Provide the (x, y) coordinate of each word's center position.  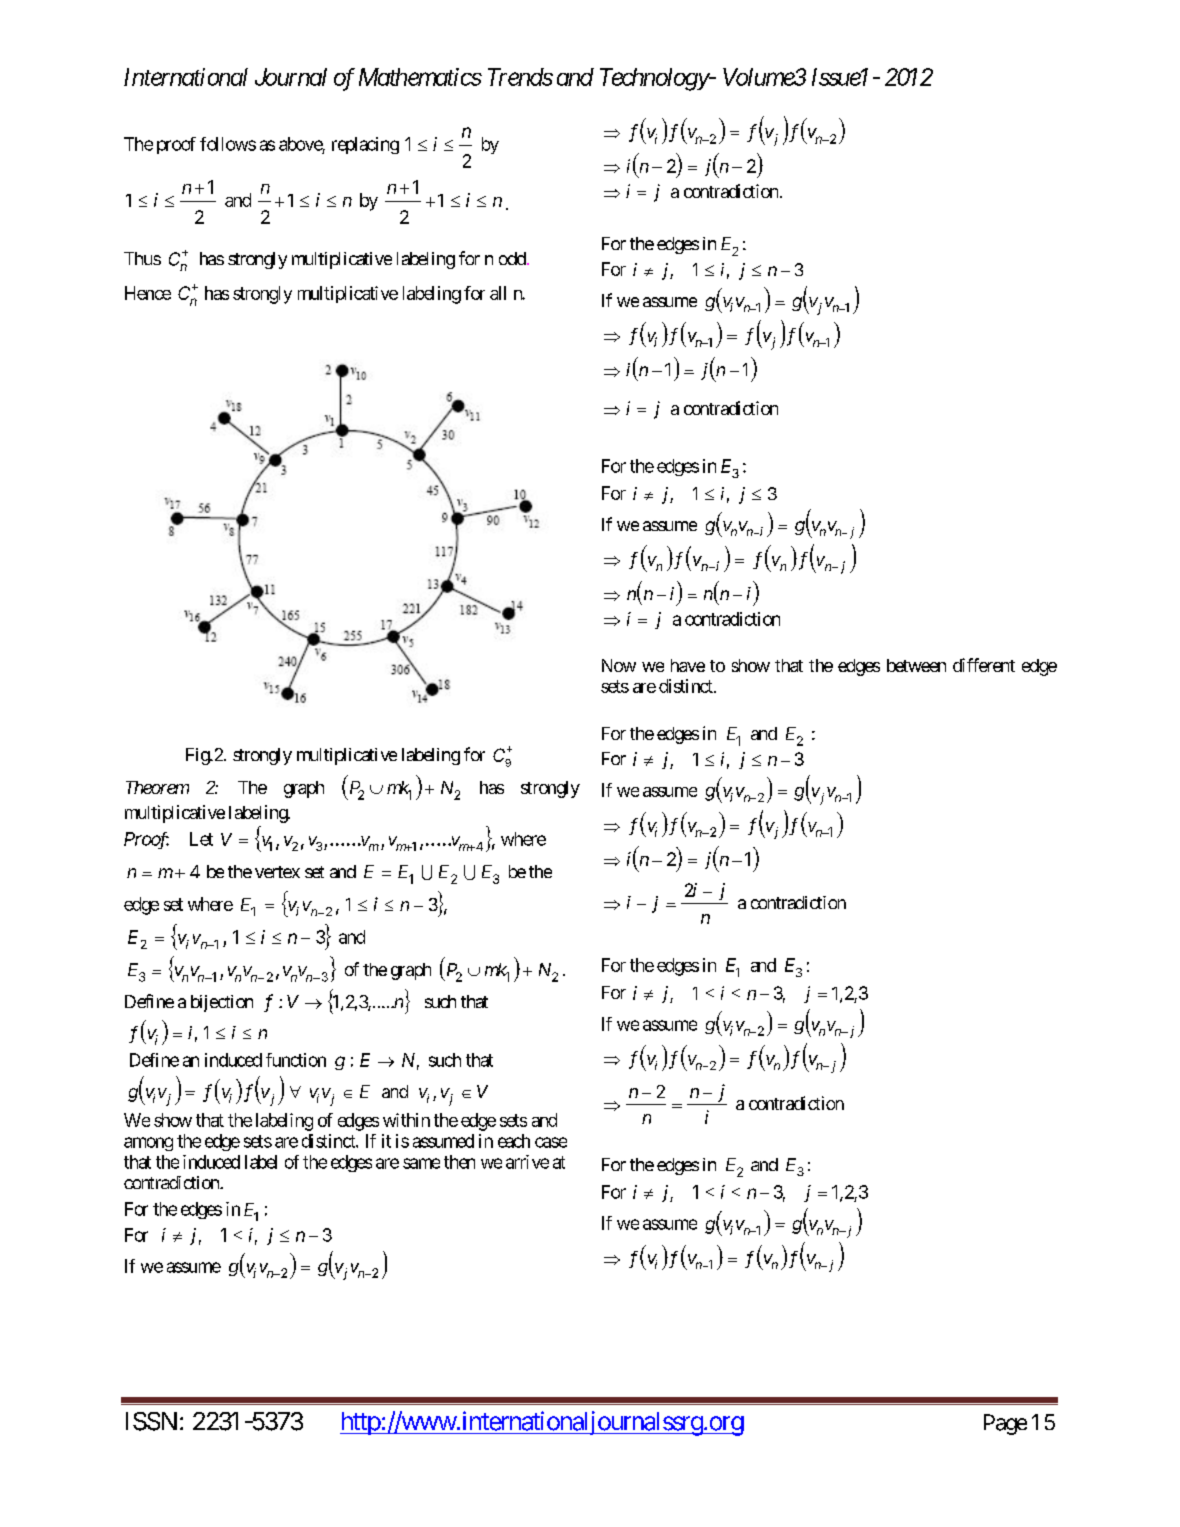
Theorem (157, 787)
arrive (527, 1162)
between (916, 665)
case (551, 1142)
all (498, 293)
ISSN (151, 1421)
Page (1005, 1424)
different (984, 665)
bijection (222, 1003)
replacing (365, 145)
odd (512, 258)
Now (619, 665)
